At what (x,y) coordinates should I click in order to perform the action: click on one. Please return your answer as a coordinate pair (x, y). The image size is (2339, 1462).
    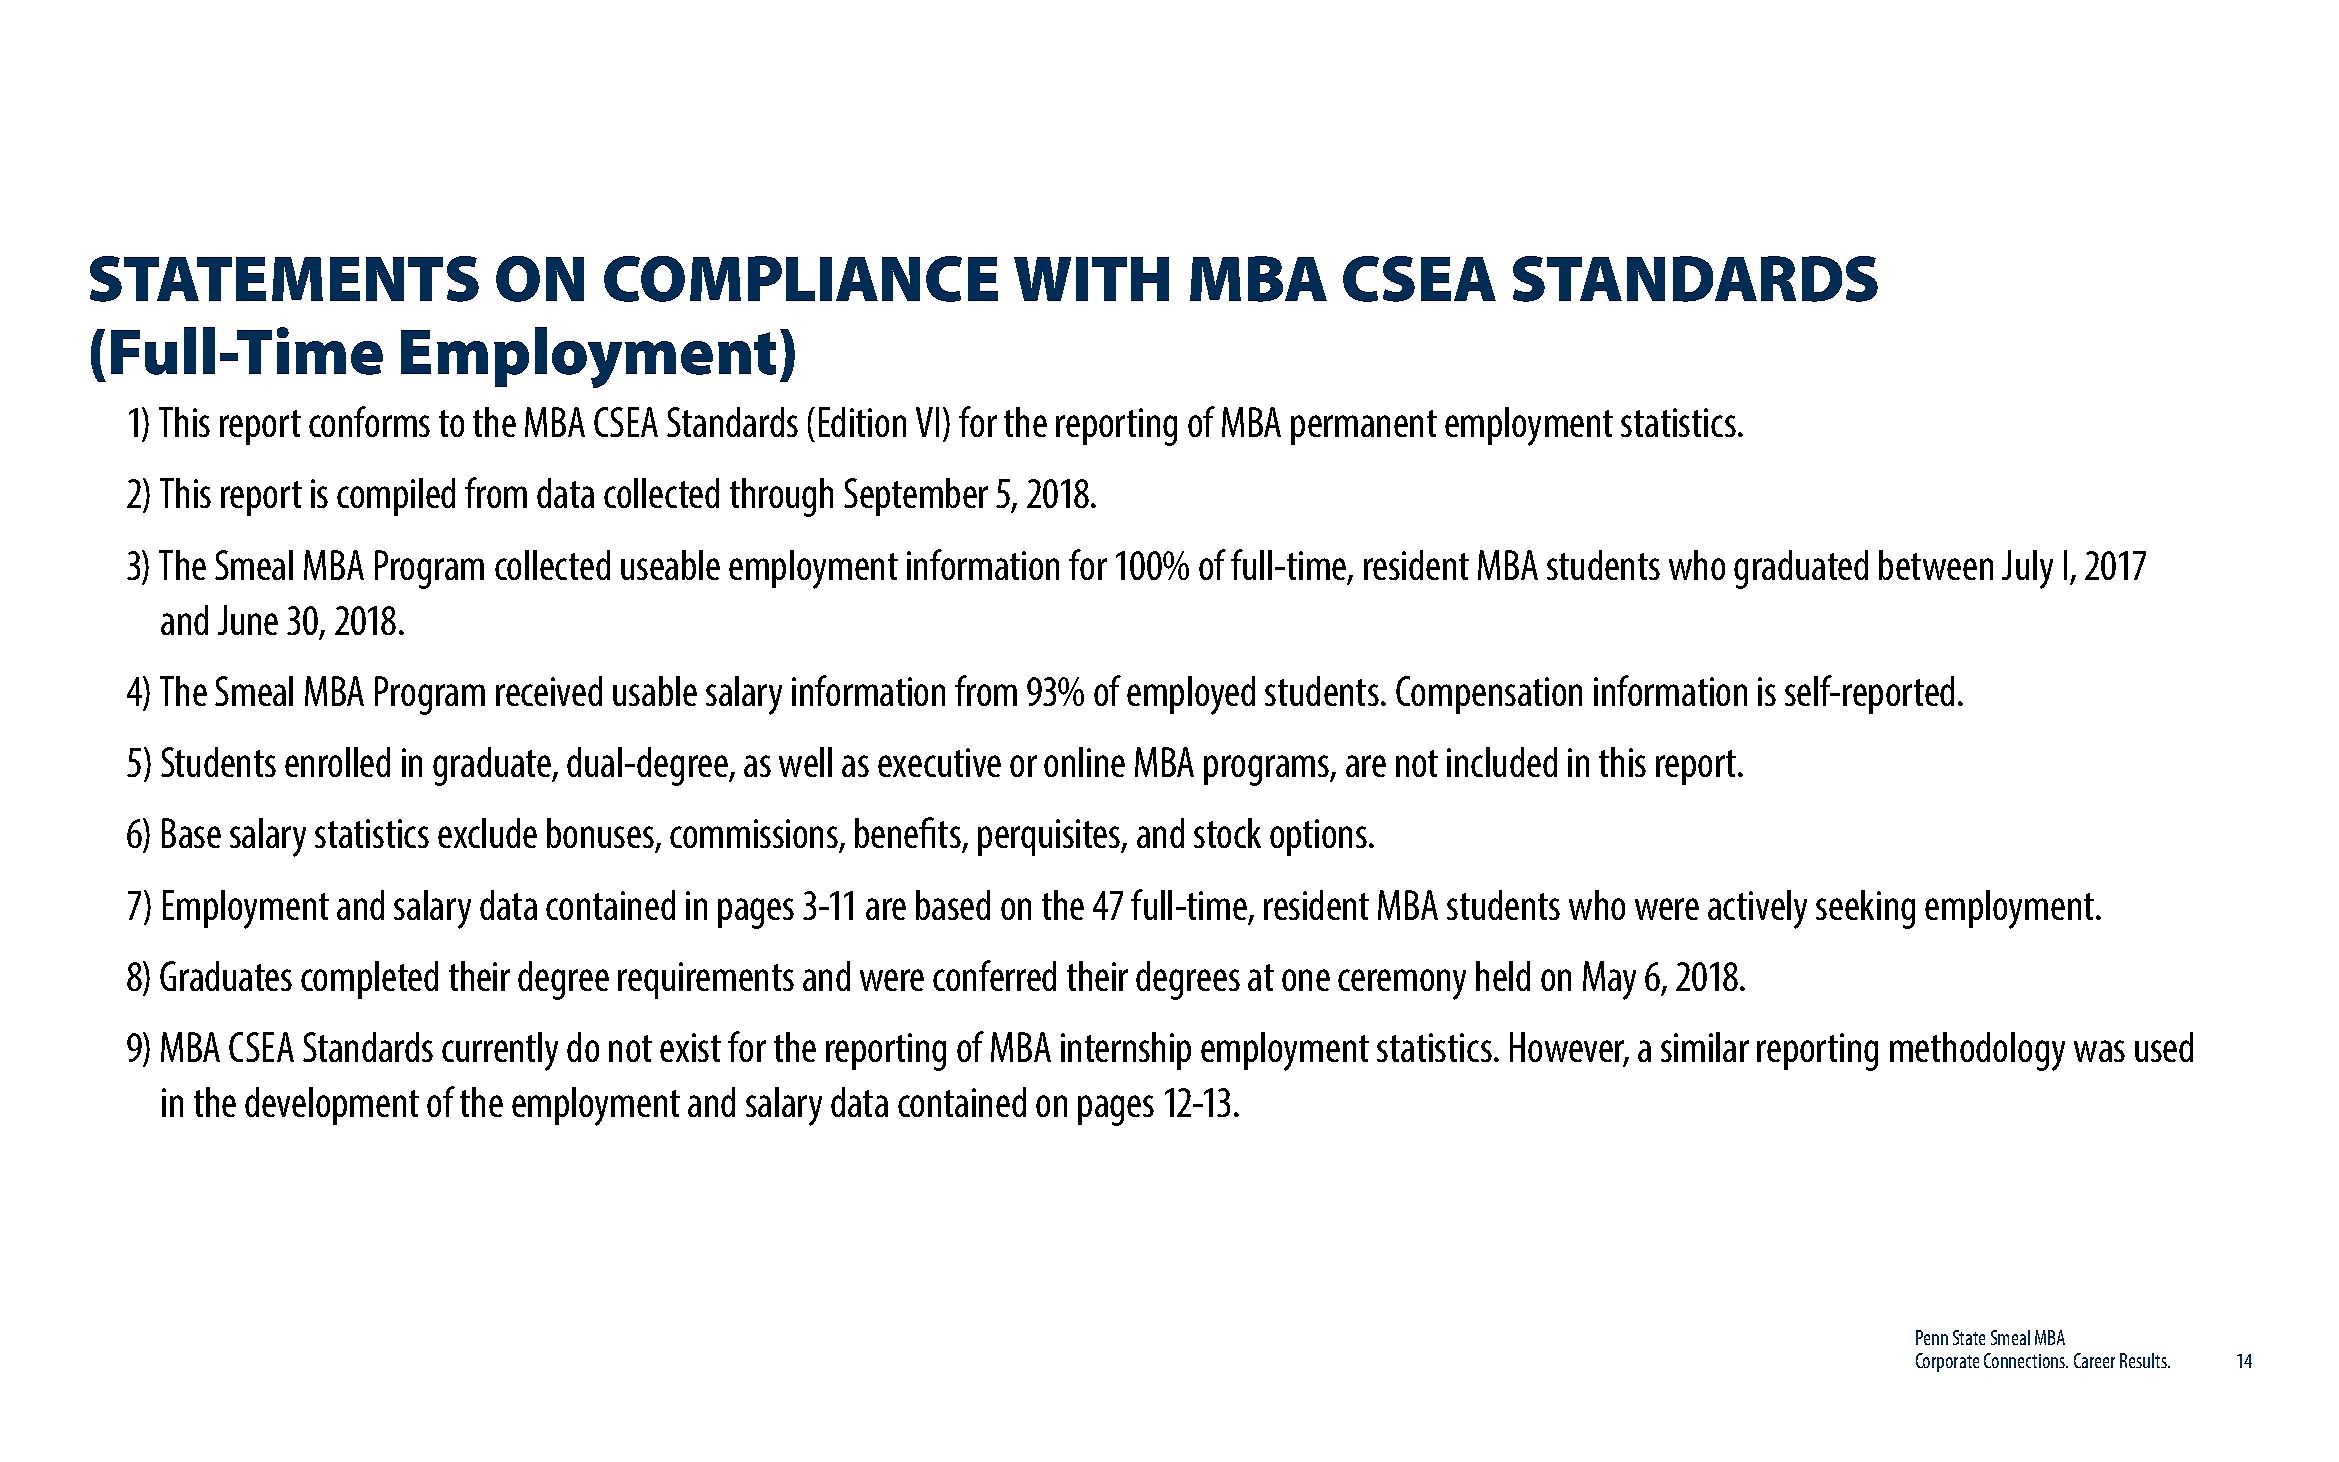
    Looking at the image, I should click on (1306, 980).
